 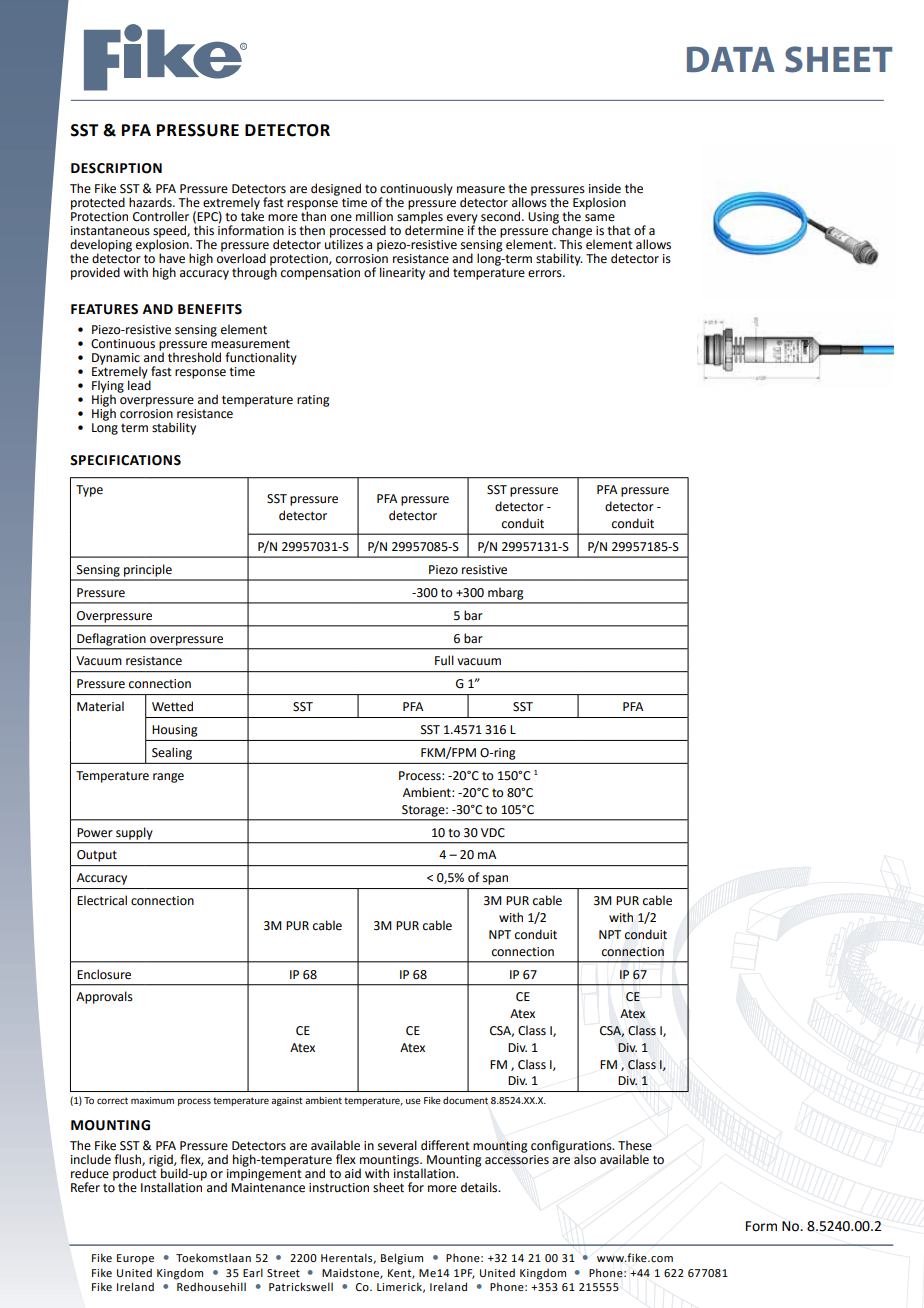 I want to click on hazards, so click(x=151, y=202).
